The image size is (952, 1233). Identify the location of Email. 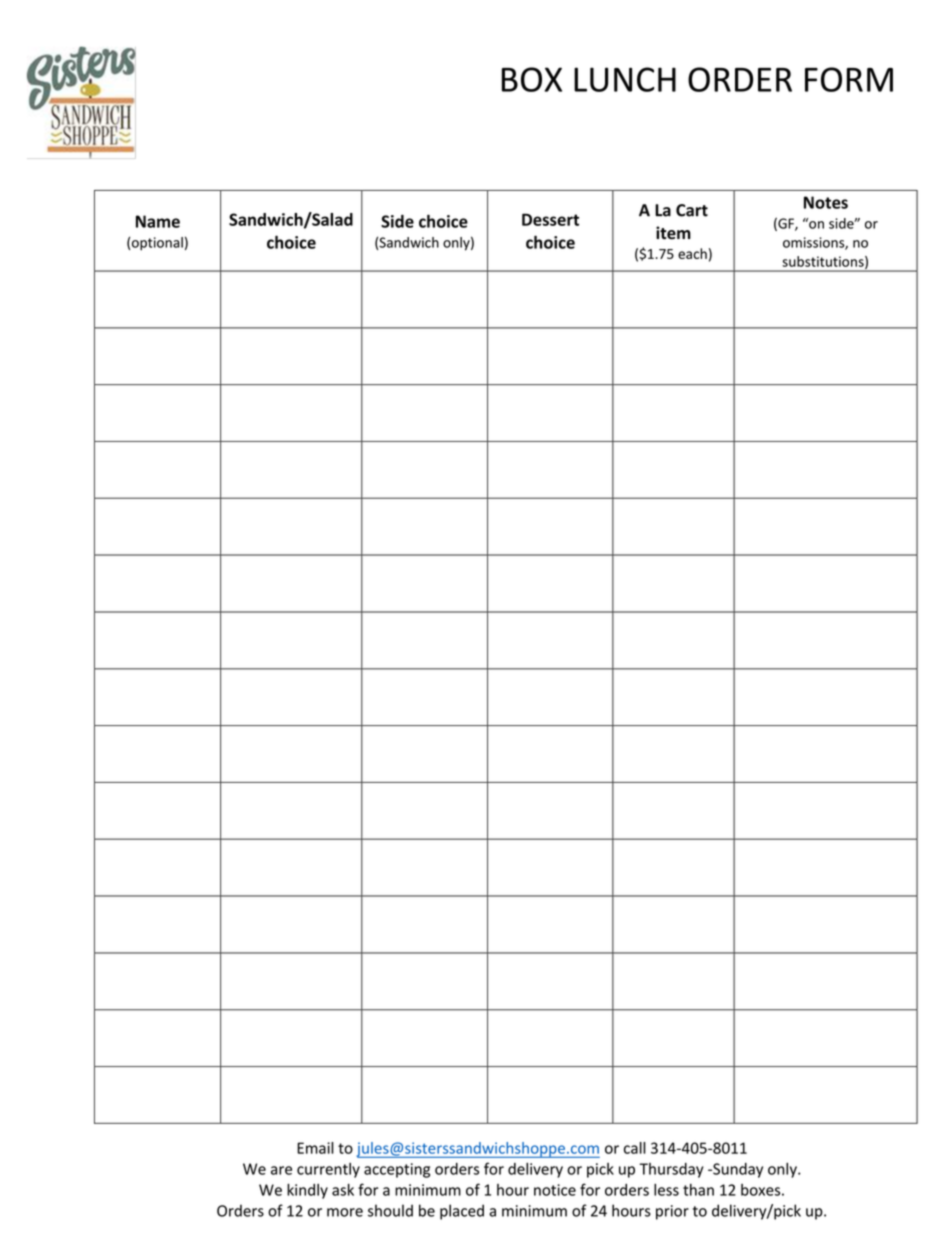
(315, 1148).
